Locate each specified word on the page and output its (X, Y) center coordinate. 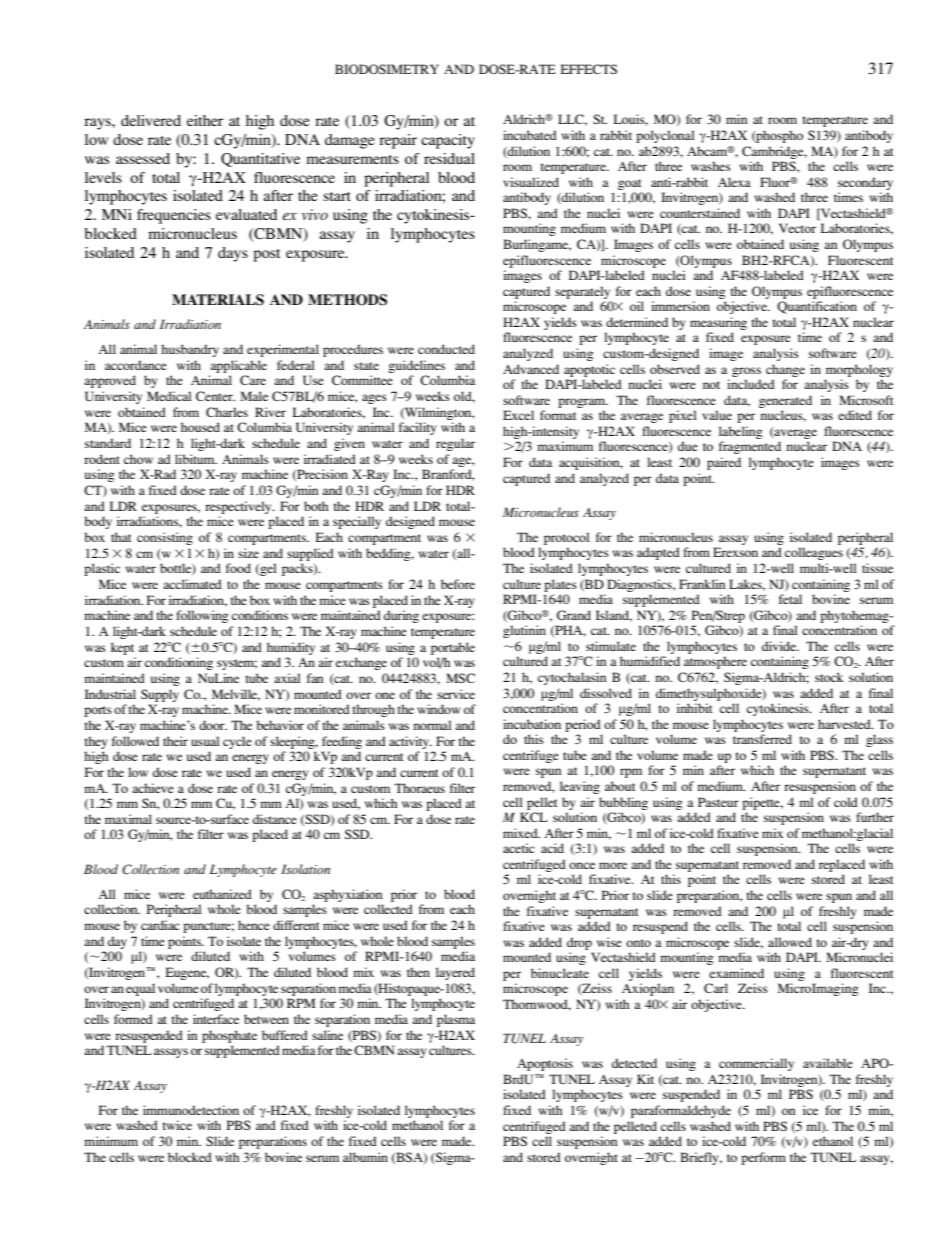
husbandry (190, 350)
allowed (790, 942)
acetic (518, 848)
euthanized (222, 894)
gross (746, 372)
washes (711, 166)
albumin (365, 1157)
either (205, 120)
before (458, 584)
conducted (446, 349)
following (202, 616)
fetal (790, 599)
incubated (530, 135)
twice (177, 1125)
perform (763, 1158)
